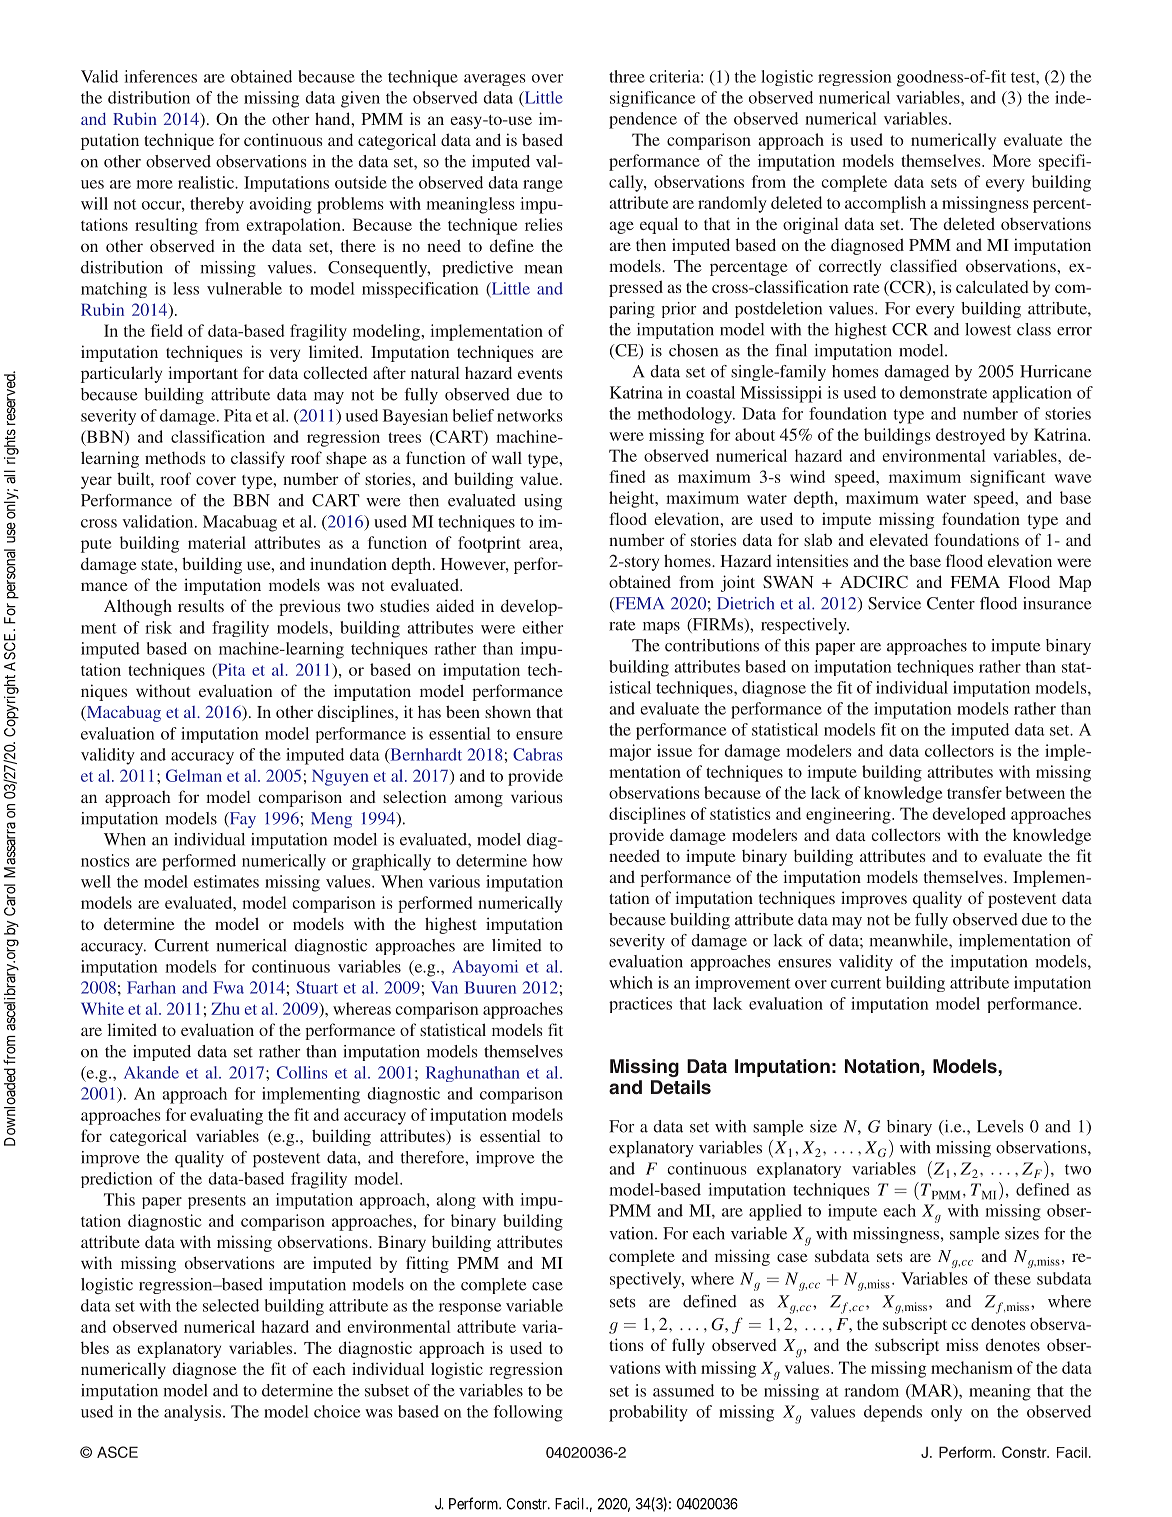  I want to click on inferences, so click(161, 76).
